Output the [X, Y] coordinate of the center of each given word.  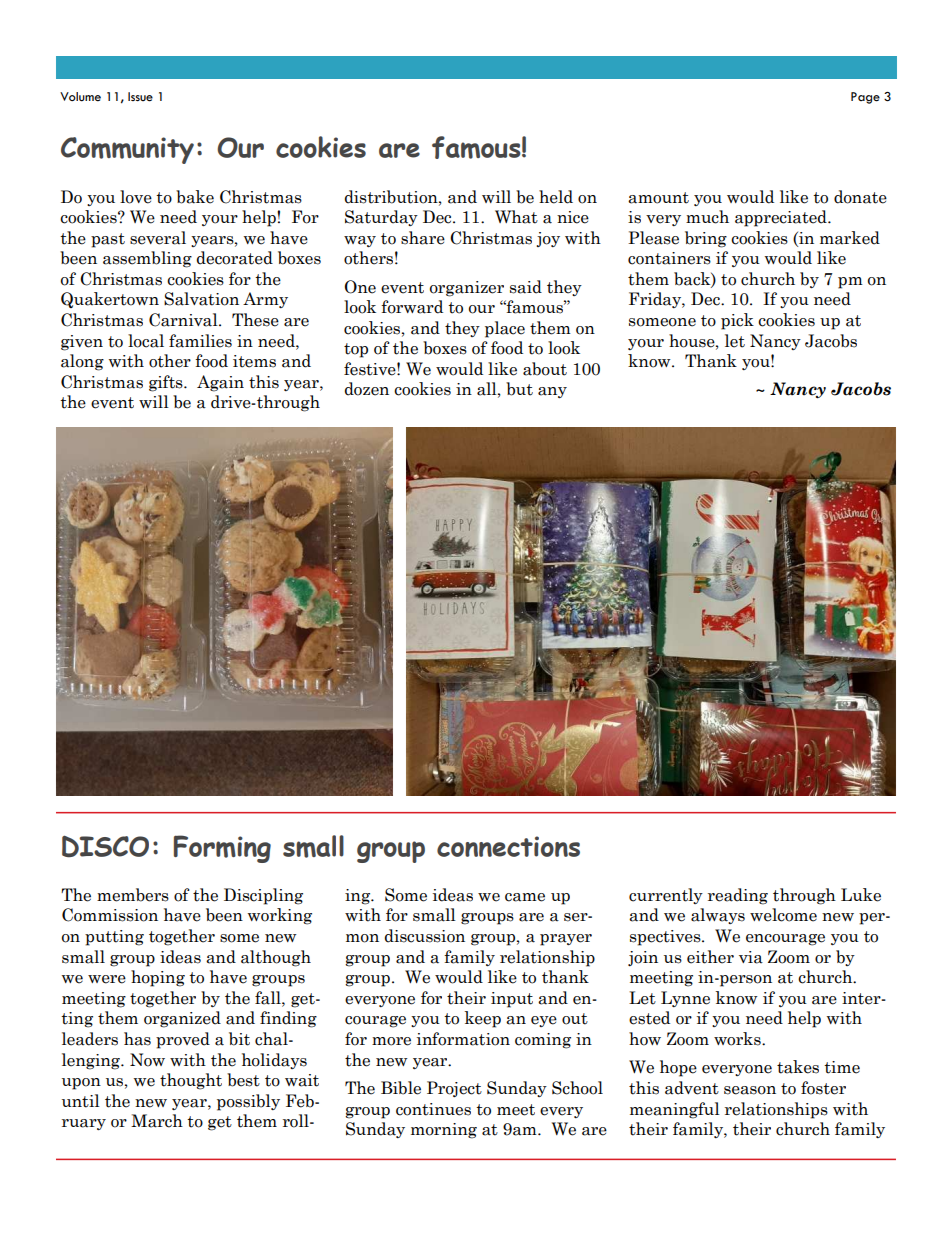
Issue [140, 97]
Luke [861, 895]
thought [191, 1081]
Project [454, 1089]
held [556, 197]
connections [508, 846]
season [750, 1090]
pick [737, 321]
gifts [167, 383]
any [552, 392]
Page [865, 98]
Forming [222, 849]
